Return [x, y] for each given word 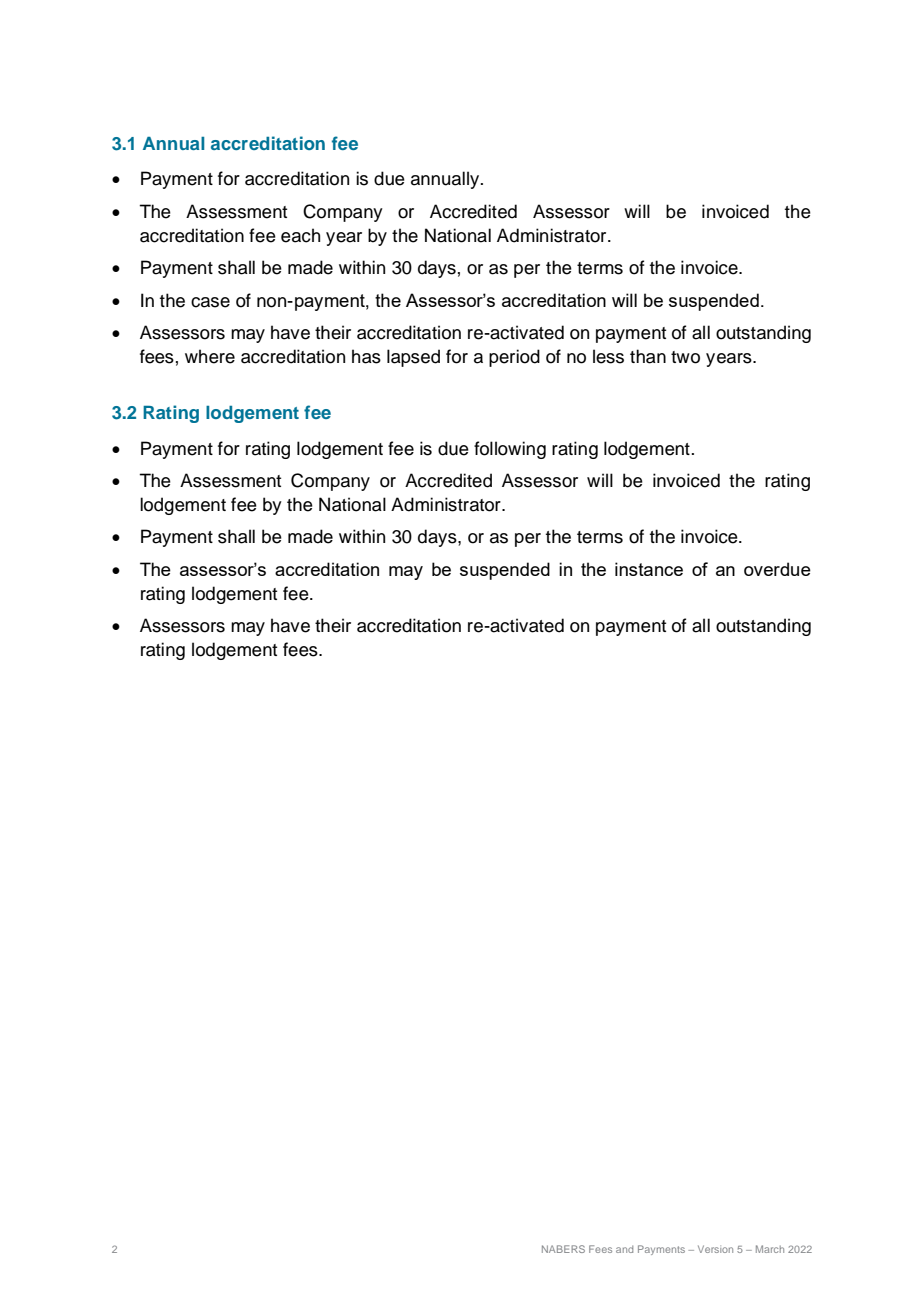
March [770, 1249]
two [685, 357]
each [300, 235]
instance [649, 569]
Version [715, 1249]
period [514, 358]
